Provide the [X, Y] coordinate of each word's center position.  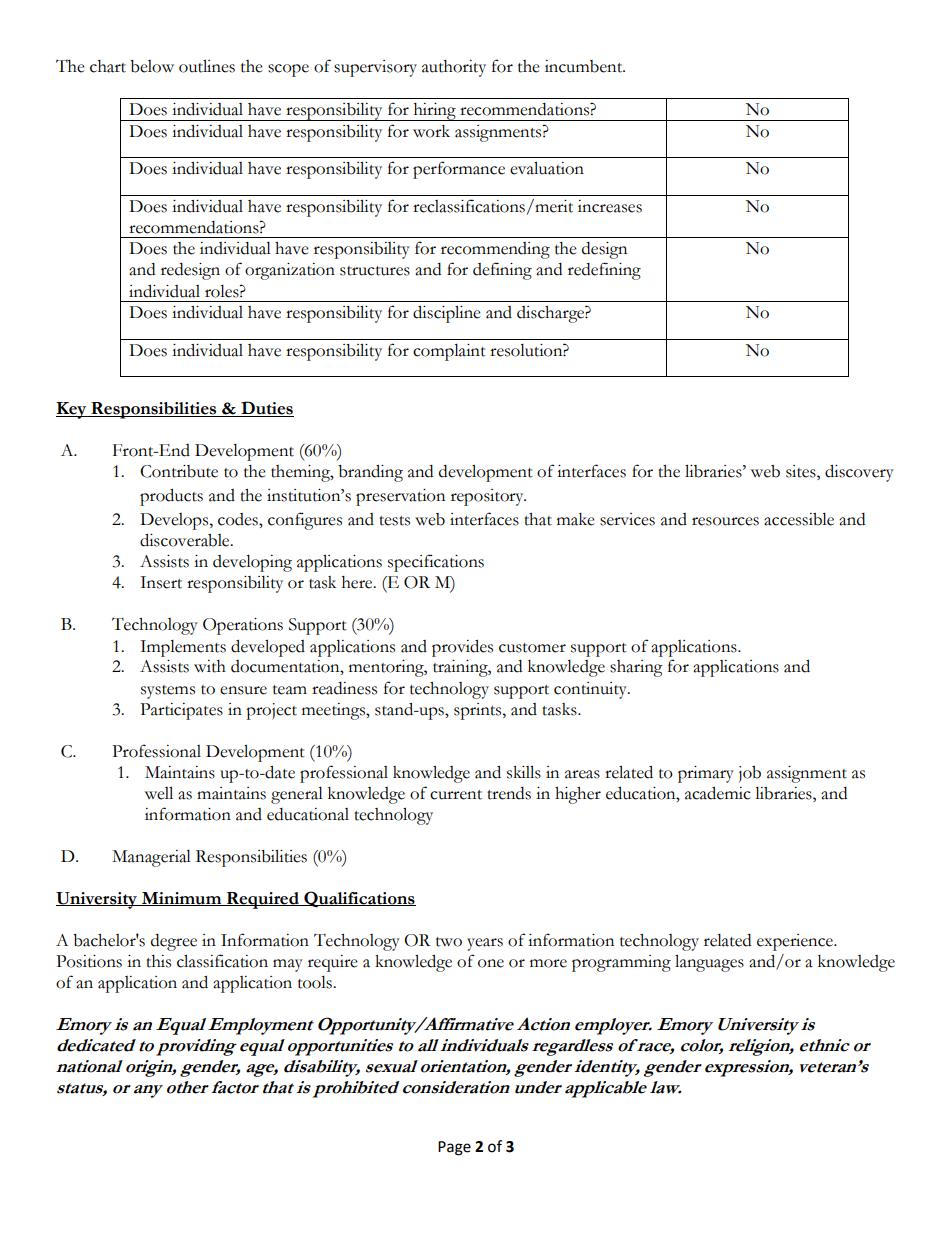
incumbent [585, 66]
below [152, 66]
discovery [859, 473]
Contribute [179, 471]
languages [709, 963]
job [750, 774]
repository [488, 497]
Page [454, 1148]
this [158, 961]
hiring [434, 112]
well [159, 793]
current [456, 795]
